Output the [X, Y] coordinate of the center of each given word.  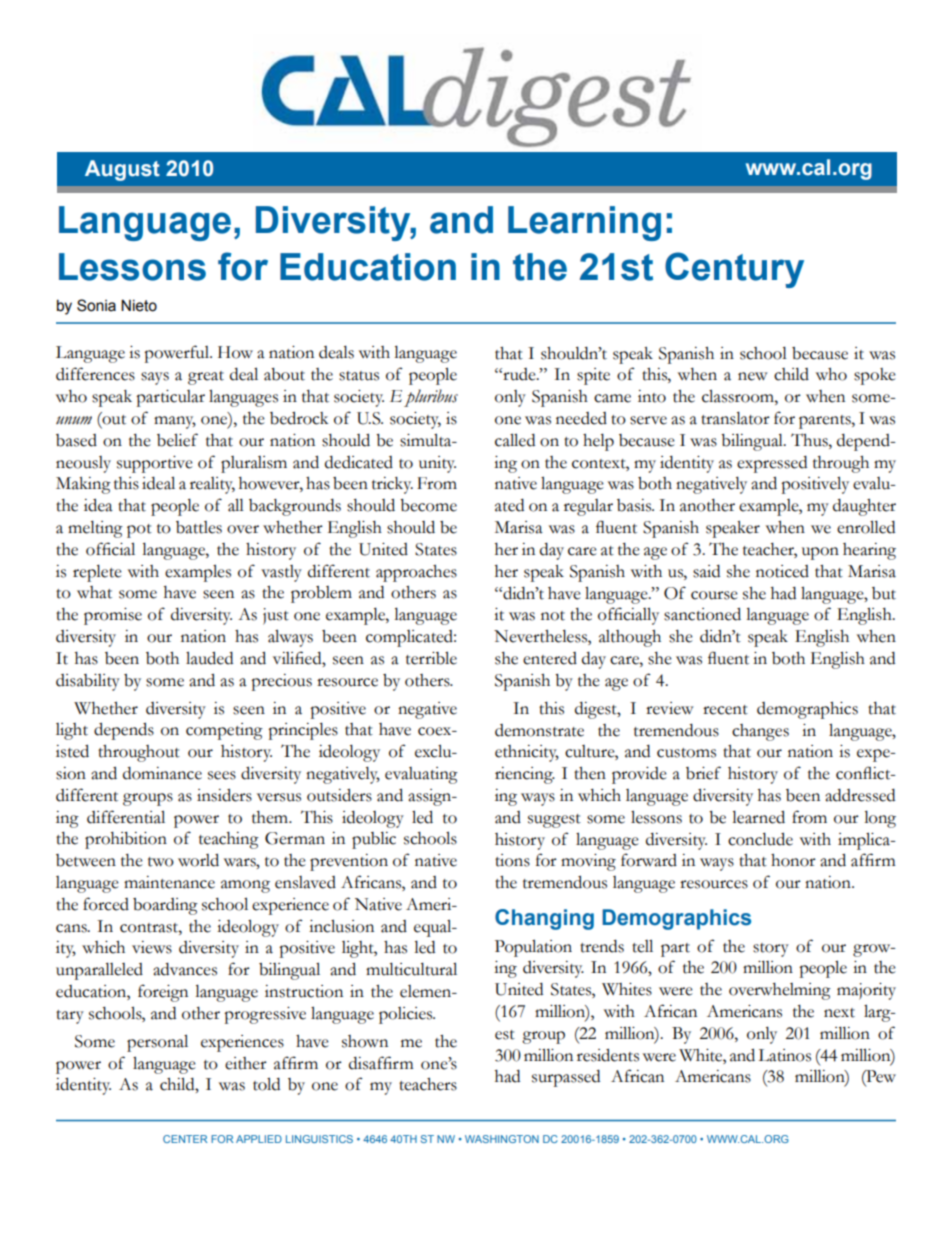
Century [734, 270]
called [515, 440]
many [175, 422]
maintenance [169, 882]
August [122, 170]
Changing [544, 919]
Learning [584, 223]
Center [185, 1139]
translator [735, 418]
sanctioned [702, 614]
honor [793, 860]
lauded [209, 658]
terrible [431, 658]
